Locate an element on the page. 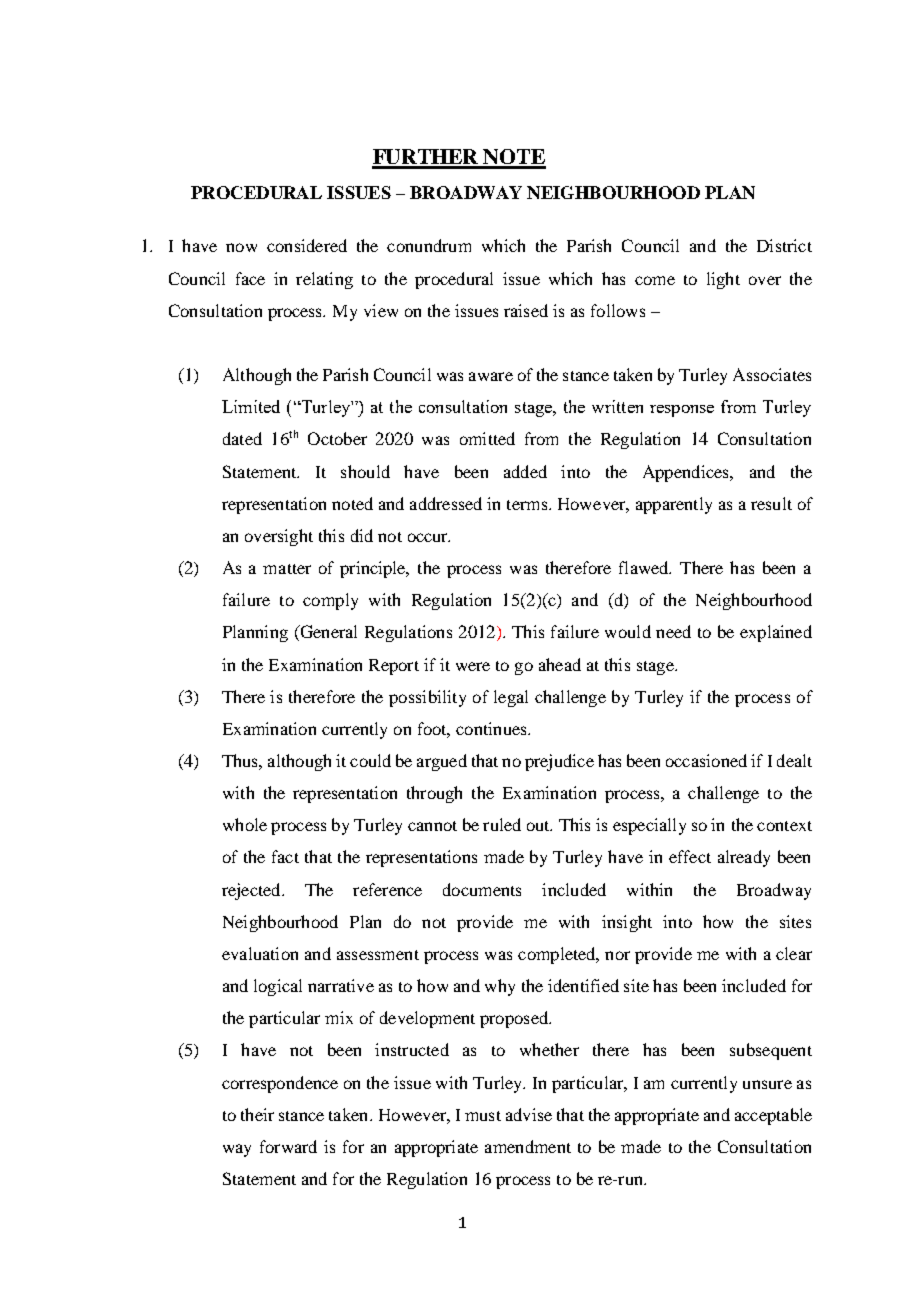 The width and height of the document is (924, 1308). could is located at coordinates (370, 760).
